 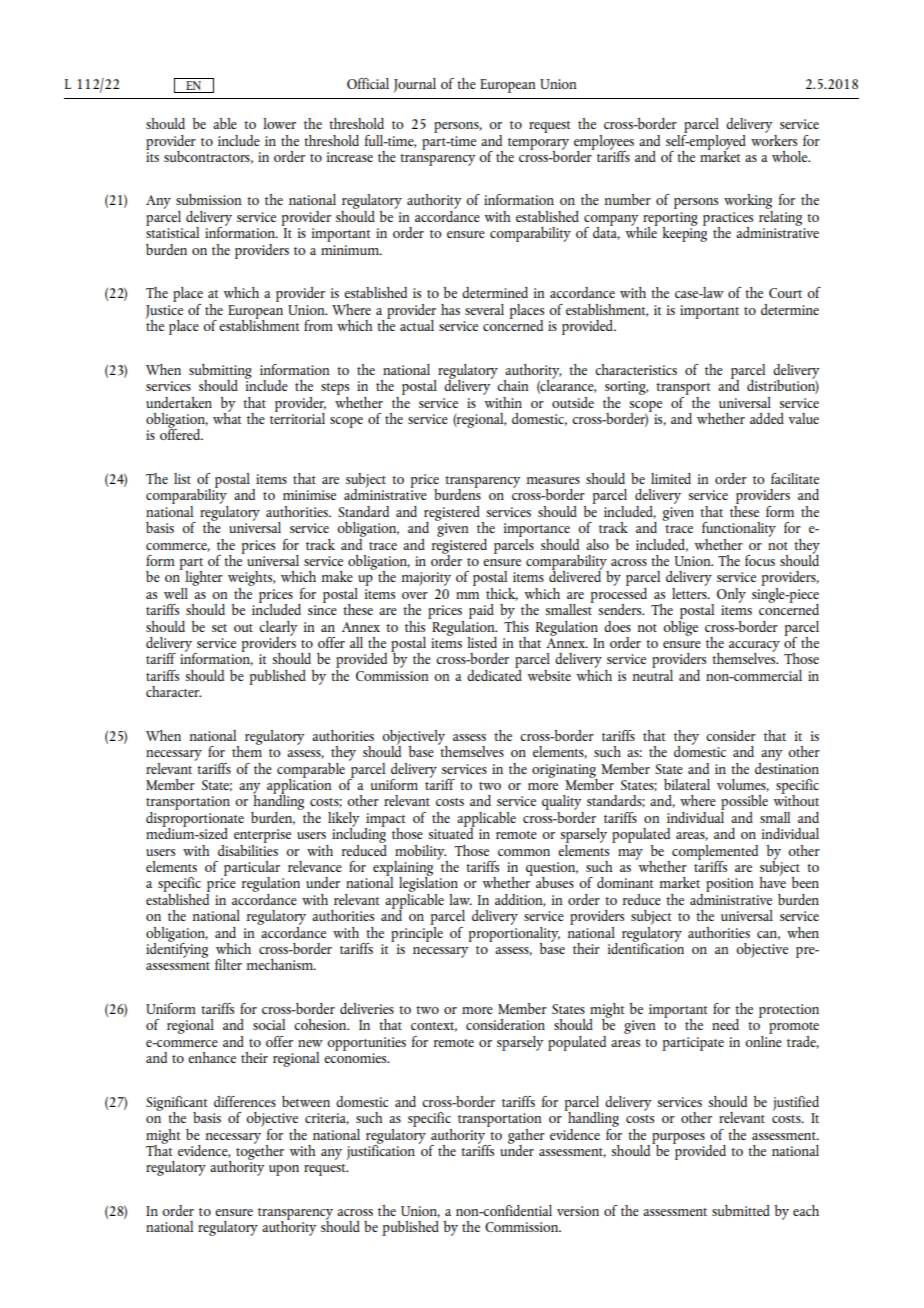 What do you see at coordinates (220, 372) in the screenshot?
I see `submitting` at bounding box center [220, 372].
